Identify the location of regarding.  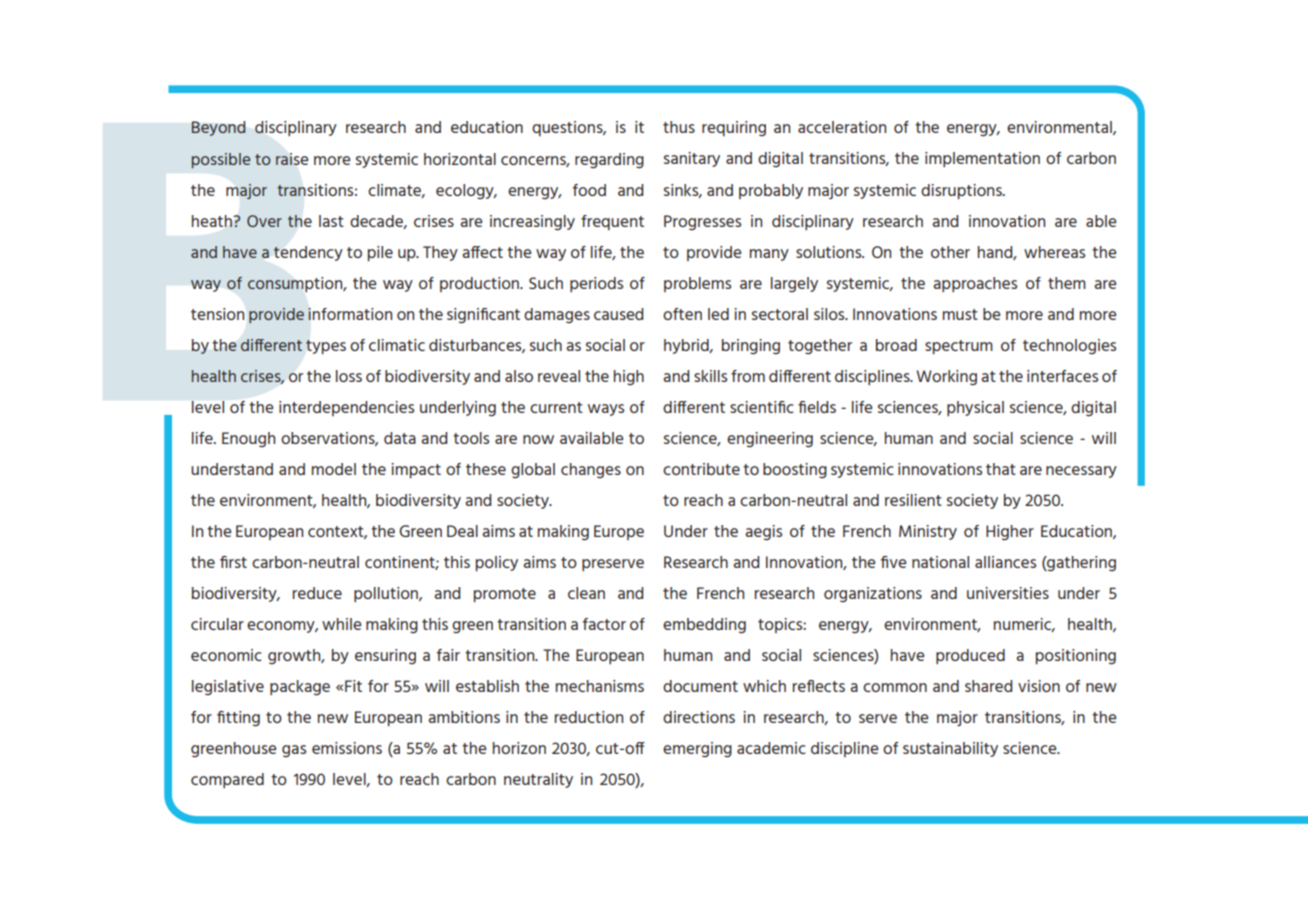
(609, 160).
